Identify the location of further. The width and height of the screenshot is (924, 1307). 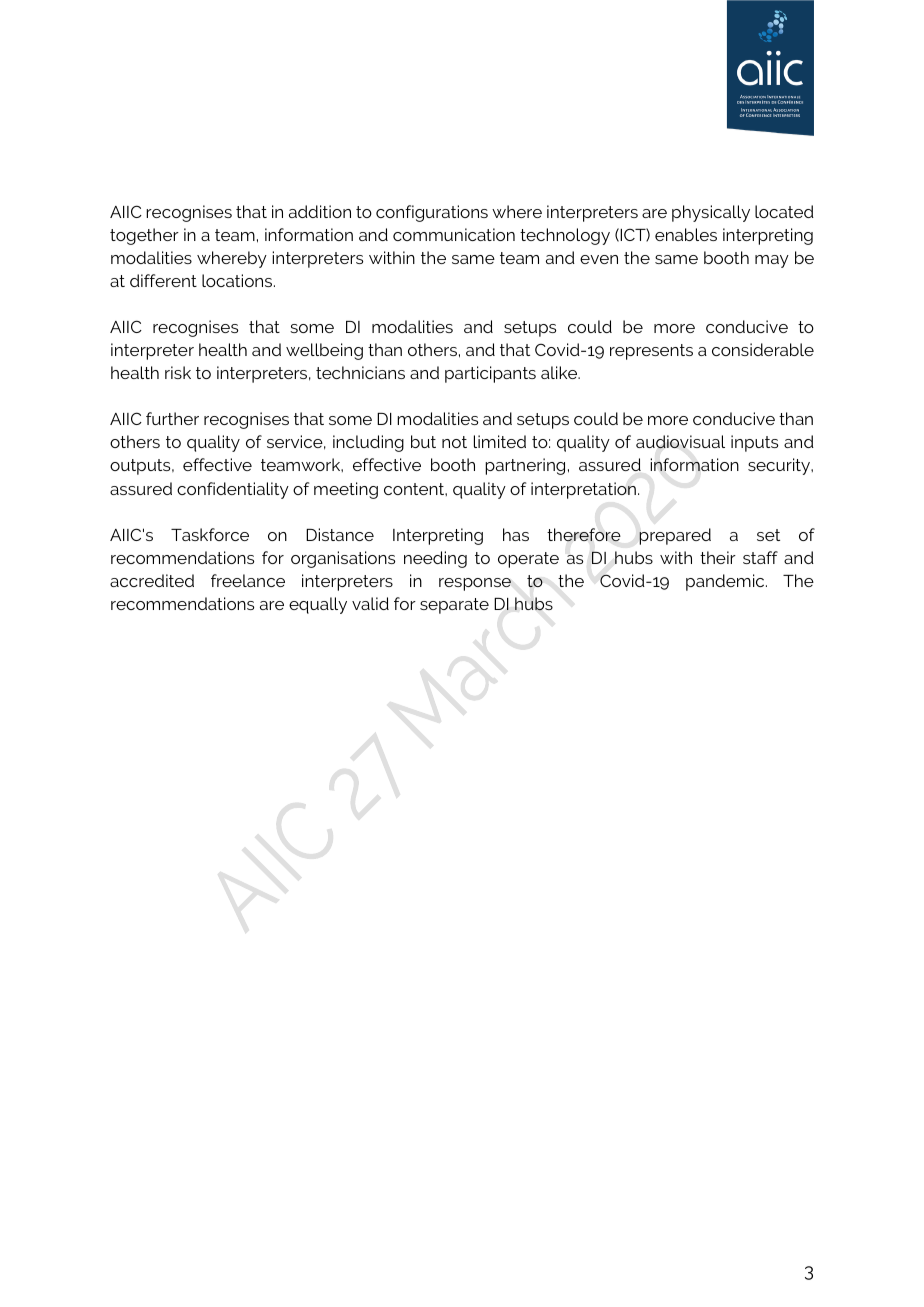
(172, 418).
